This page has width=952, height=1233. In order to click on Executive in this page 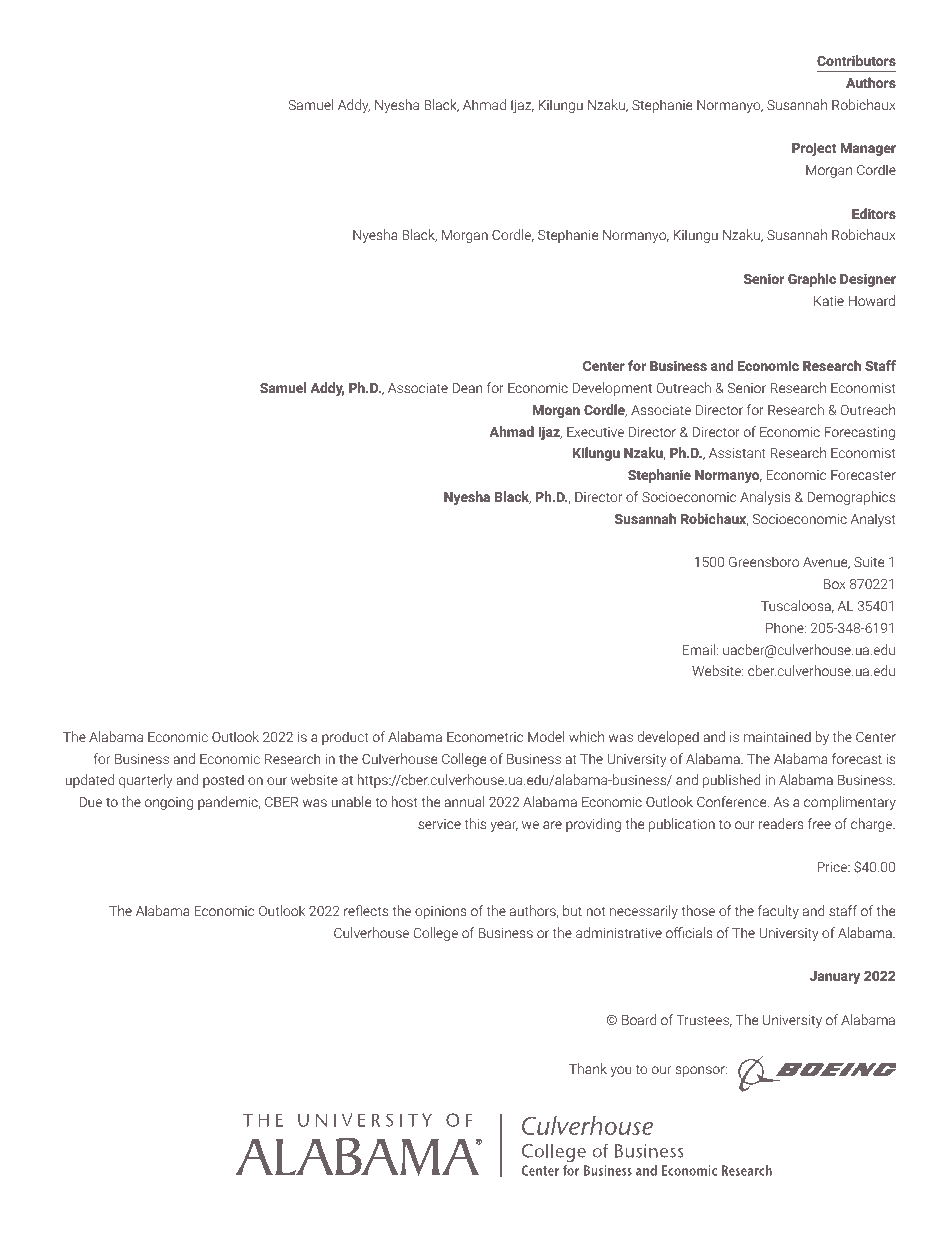, I will do `click(595, 432)`.
